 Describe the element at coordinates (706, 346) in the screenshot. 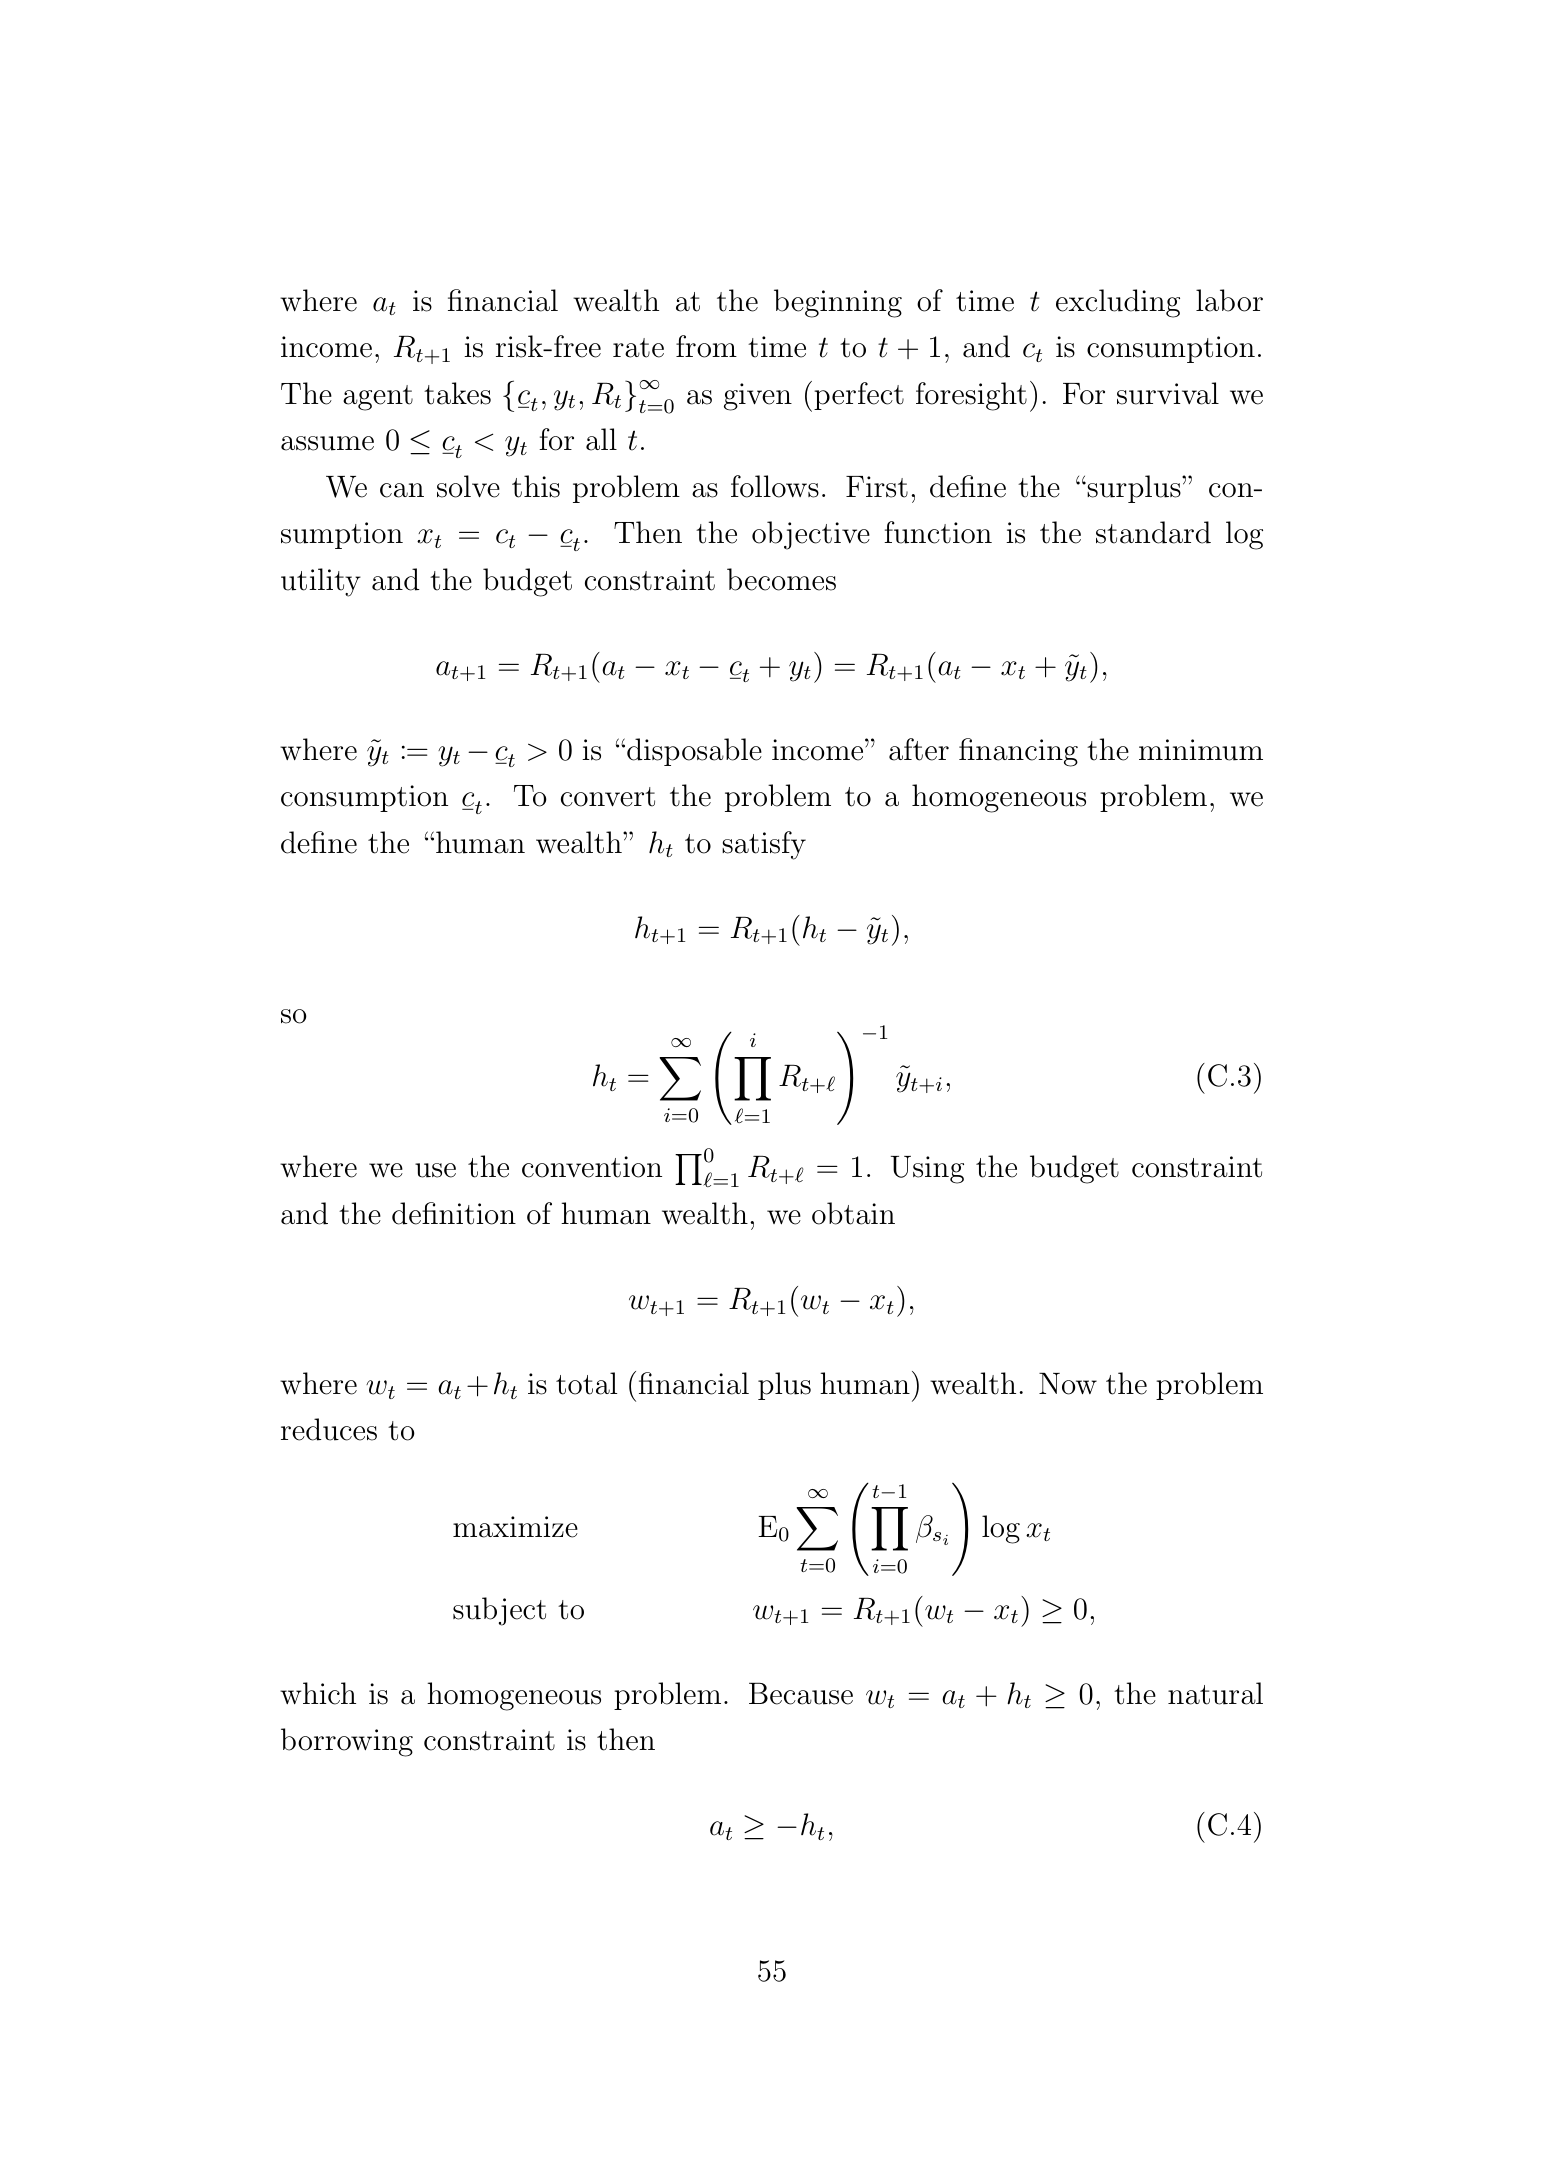

I see `from` at that location.
